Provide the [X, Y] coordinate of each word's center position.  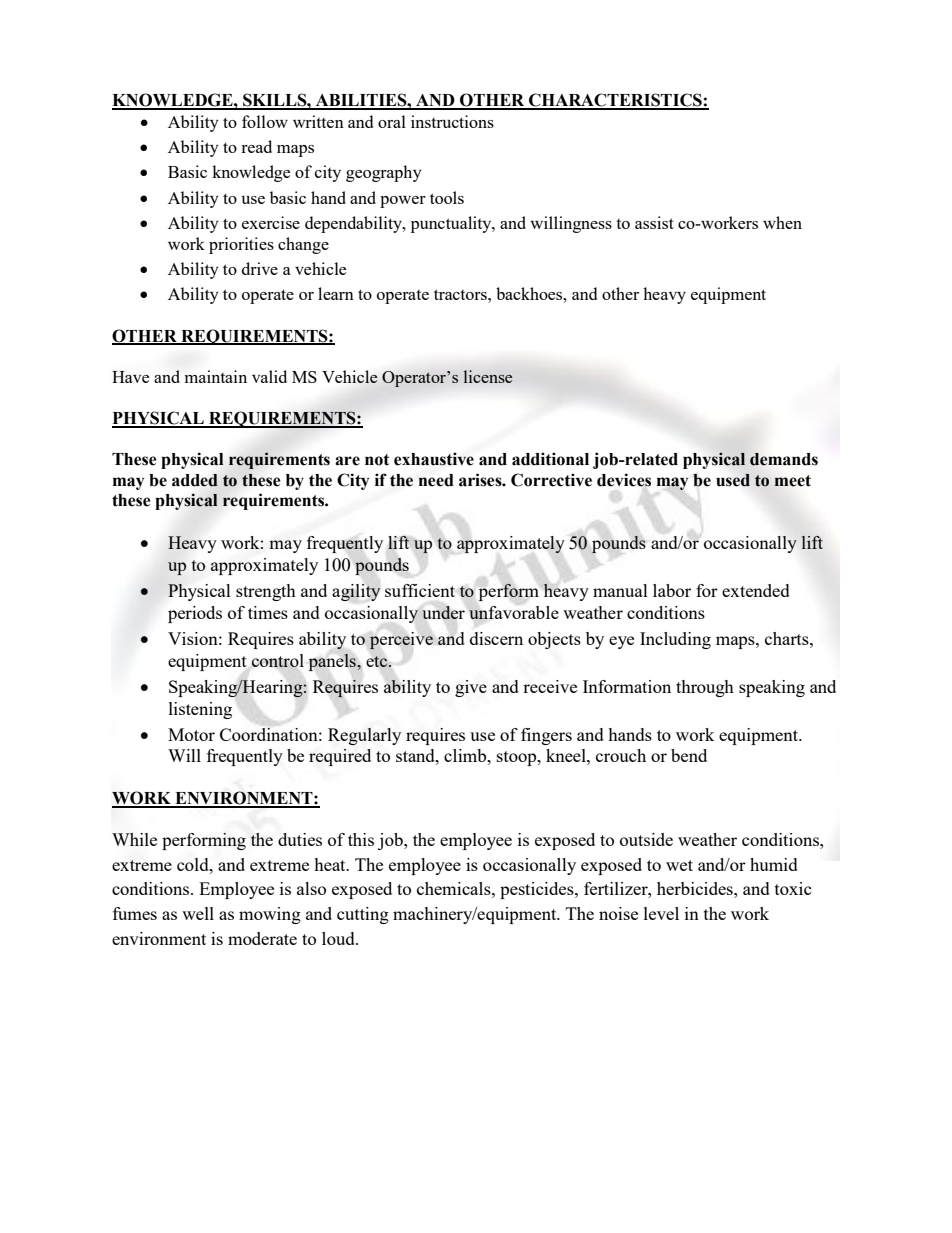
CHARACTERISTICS [615, 101]
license [488, 376]
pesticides [538, 890]
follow [265, 121]
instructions [452, 121]
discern [496, 638]
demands [784, 459]
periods [195, 614]
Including [675, 640]
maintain [216, 376]
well [198, 913]
